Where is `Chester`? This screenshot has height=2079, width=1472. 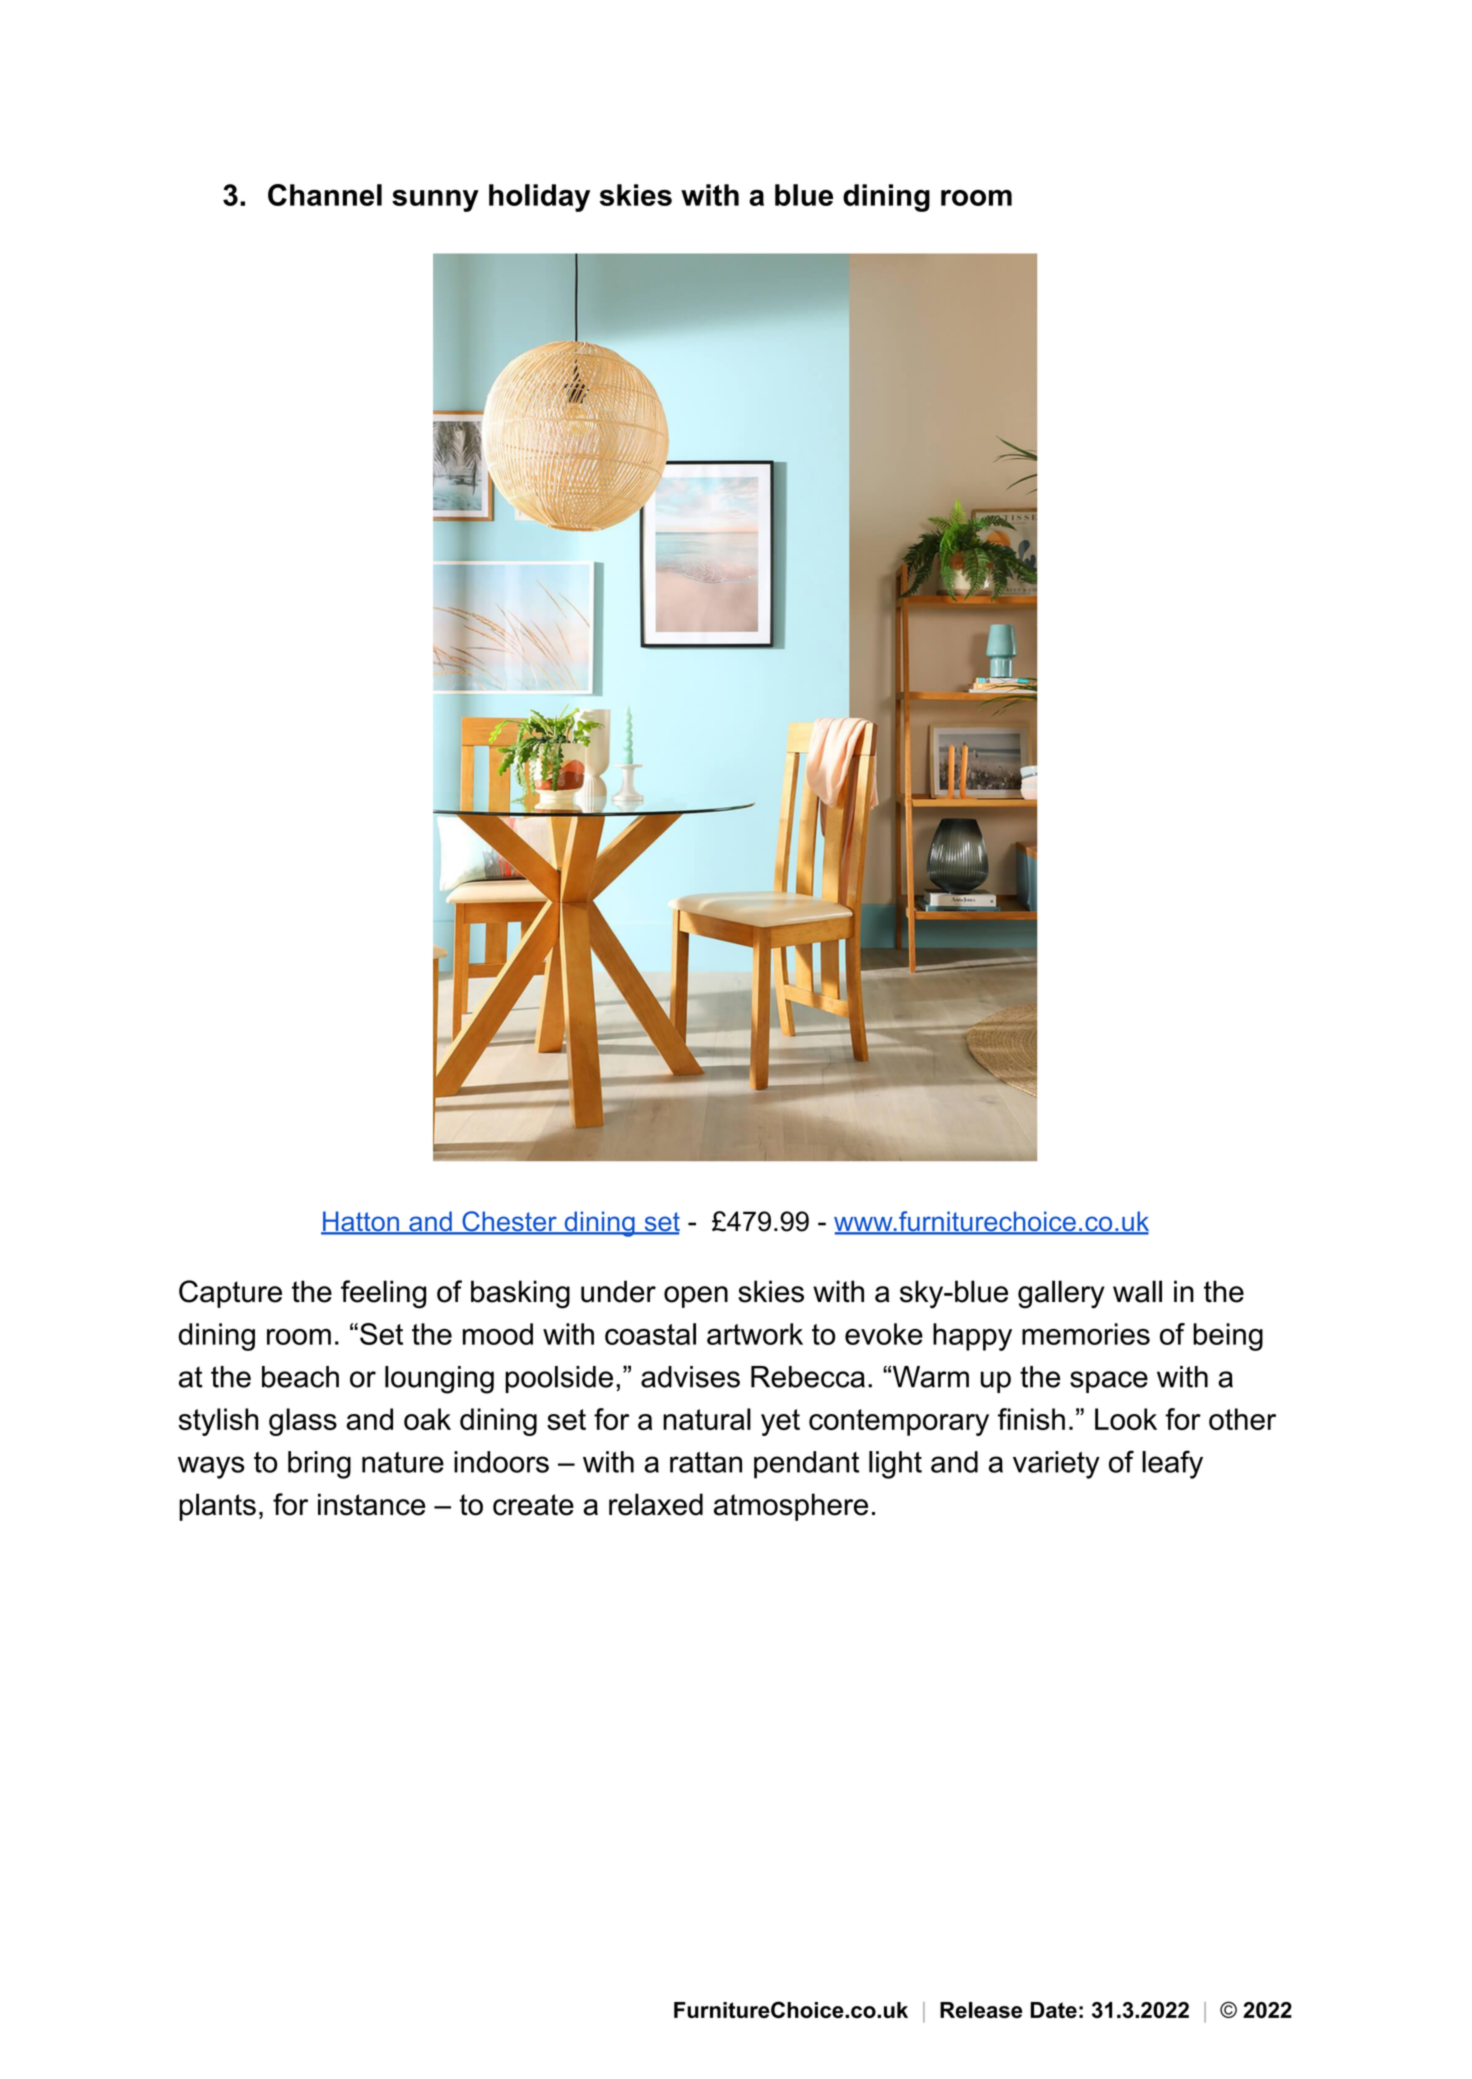
Chester is located at coordinates (509, 1222).
